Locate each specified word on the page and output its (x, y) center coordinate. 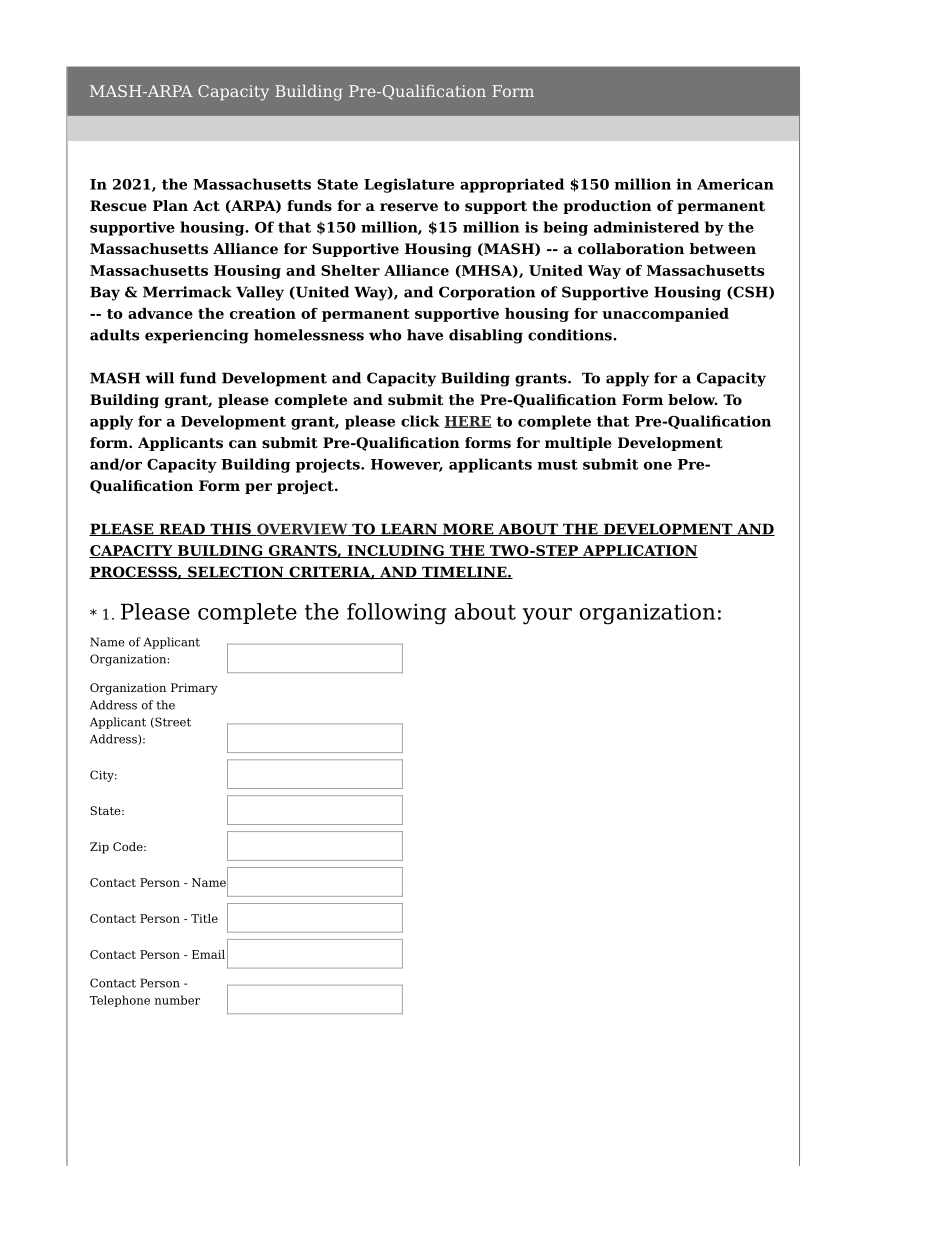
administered (646, 227)
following (397, 614)
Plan (170, 205)
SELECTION (236, 572)
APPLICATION (639, 551)
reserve (409, 207)
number (177, 1000)
